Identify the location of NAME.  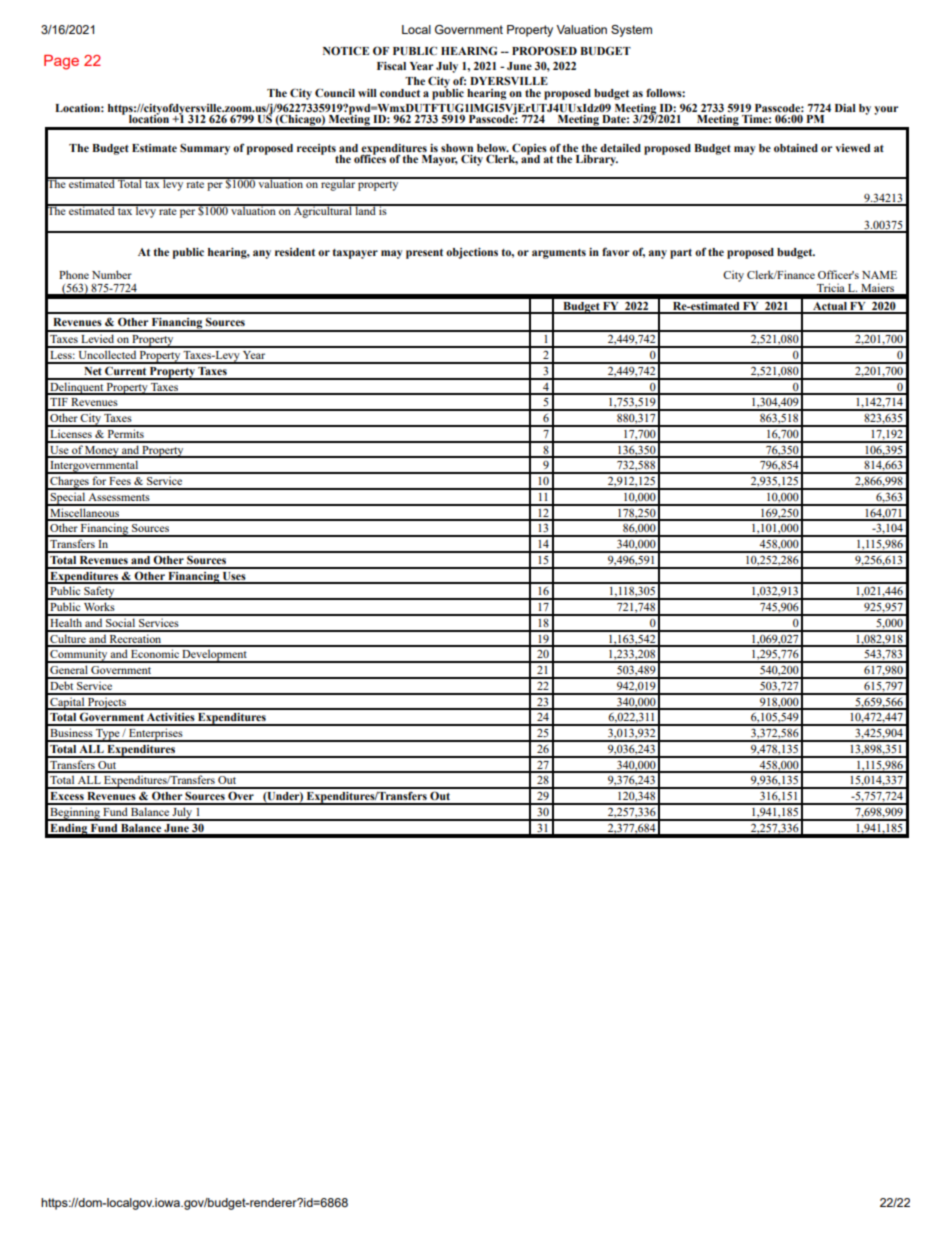
(879, 275).
